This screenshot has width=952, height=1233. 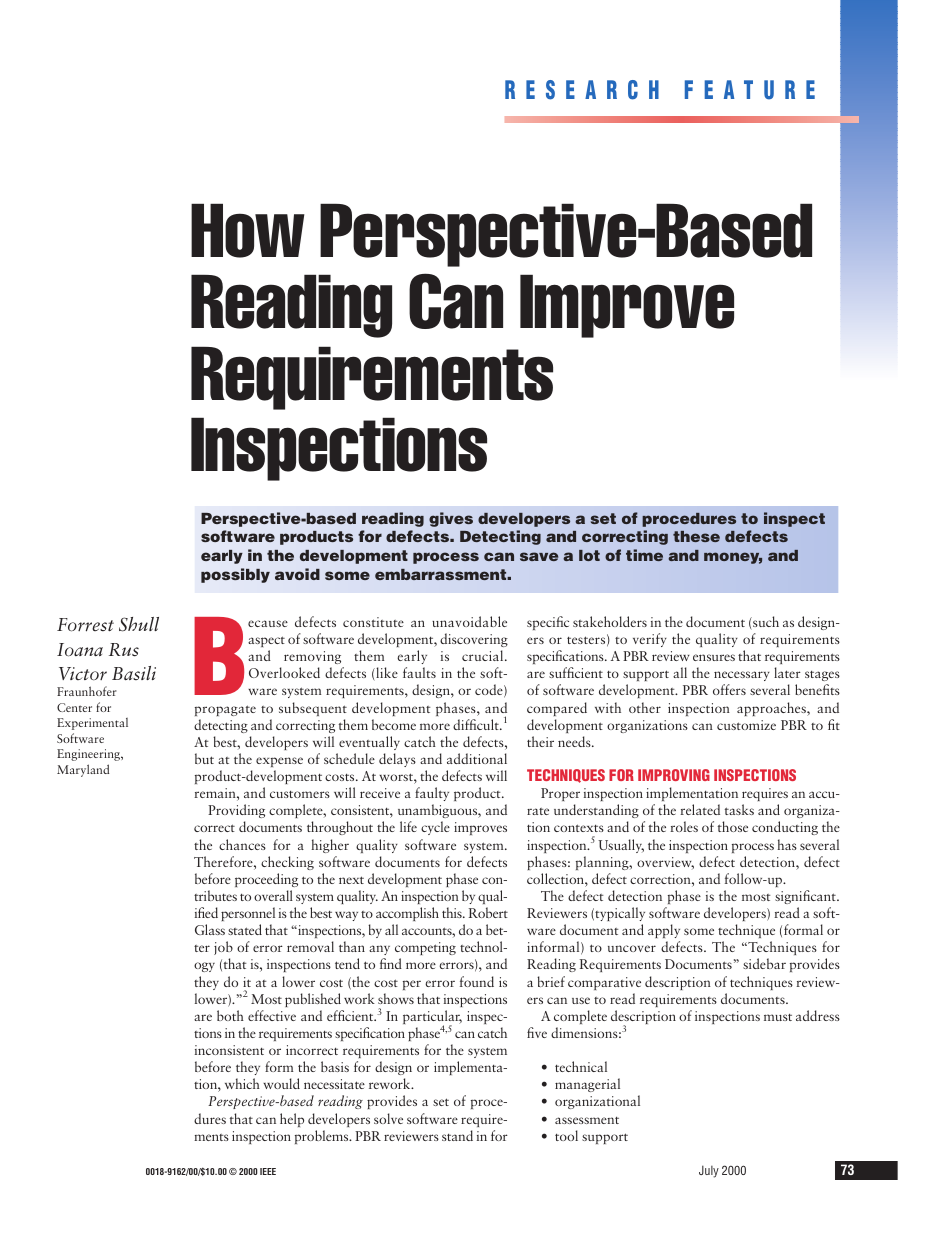 I want to click on July, so click(x=709, y=1171).
